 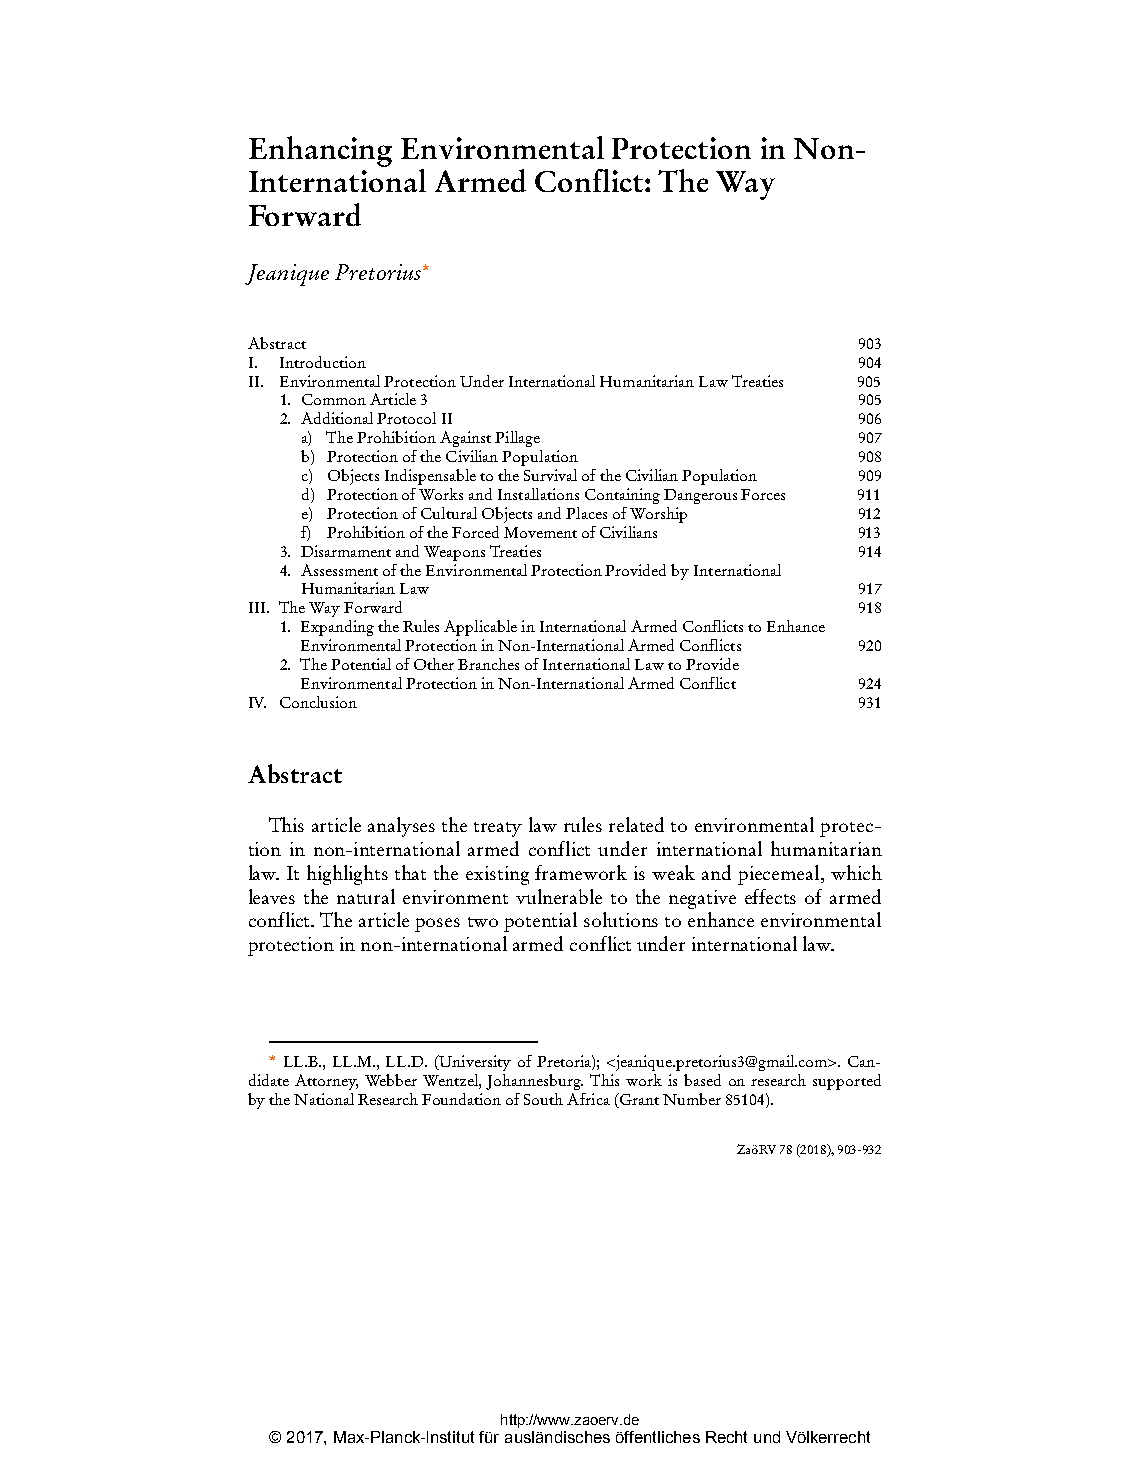 What do you see at coordinates (391, 1080) in the screenshot?
I see `Webber` at bounding box center [391, 1080].
